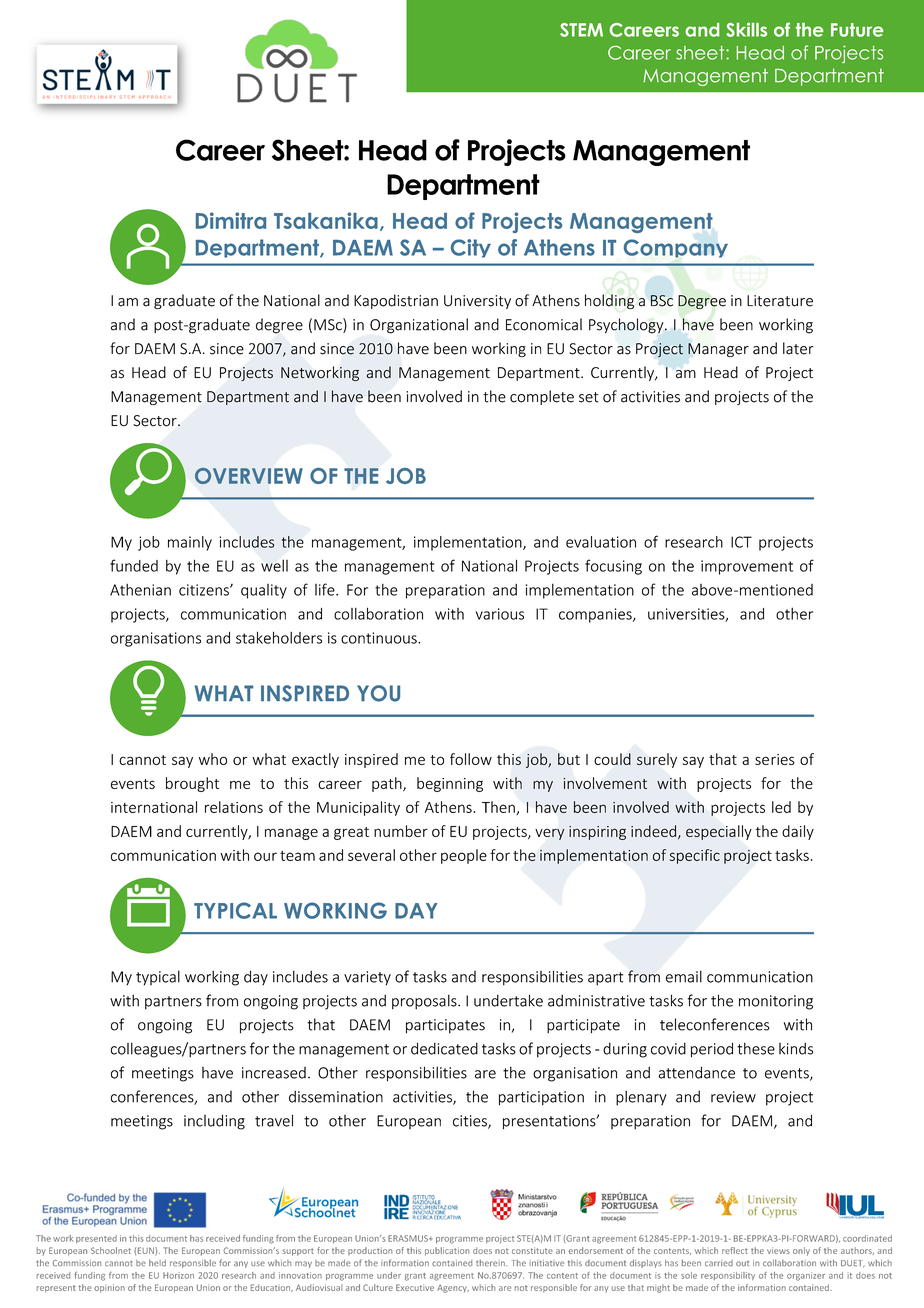 The image size is (924, 1308). Describe the element at coordinates (447, 1251) in the screenshot. I see `publication` at that location.
